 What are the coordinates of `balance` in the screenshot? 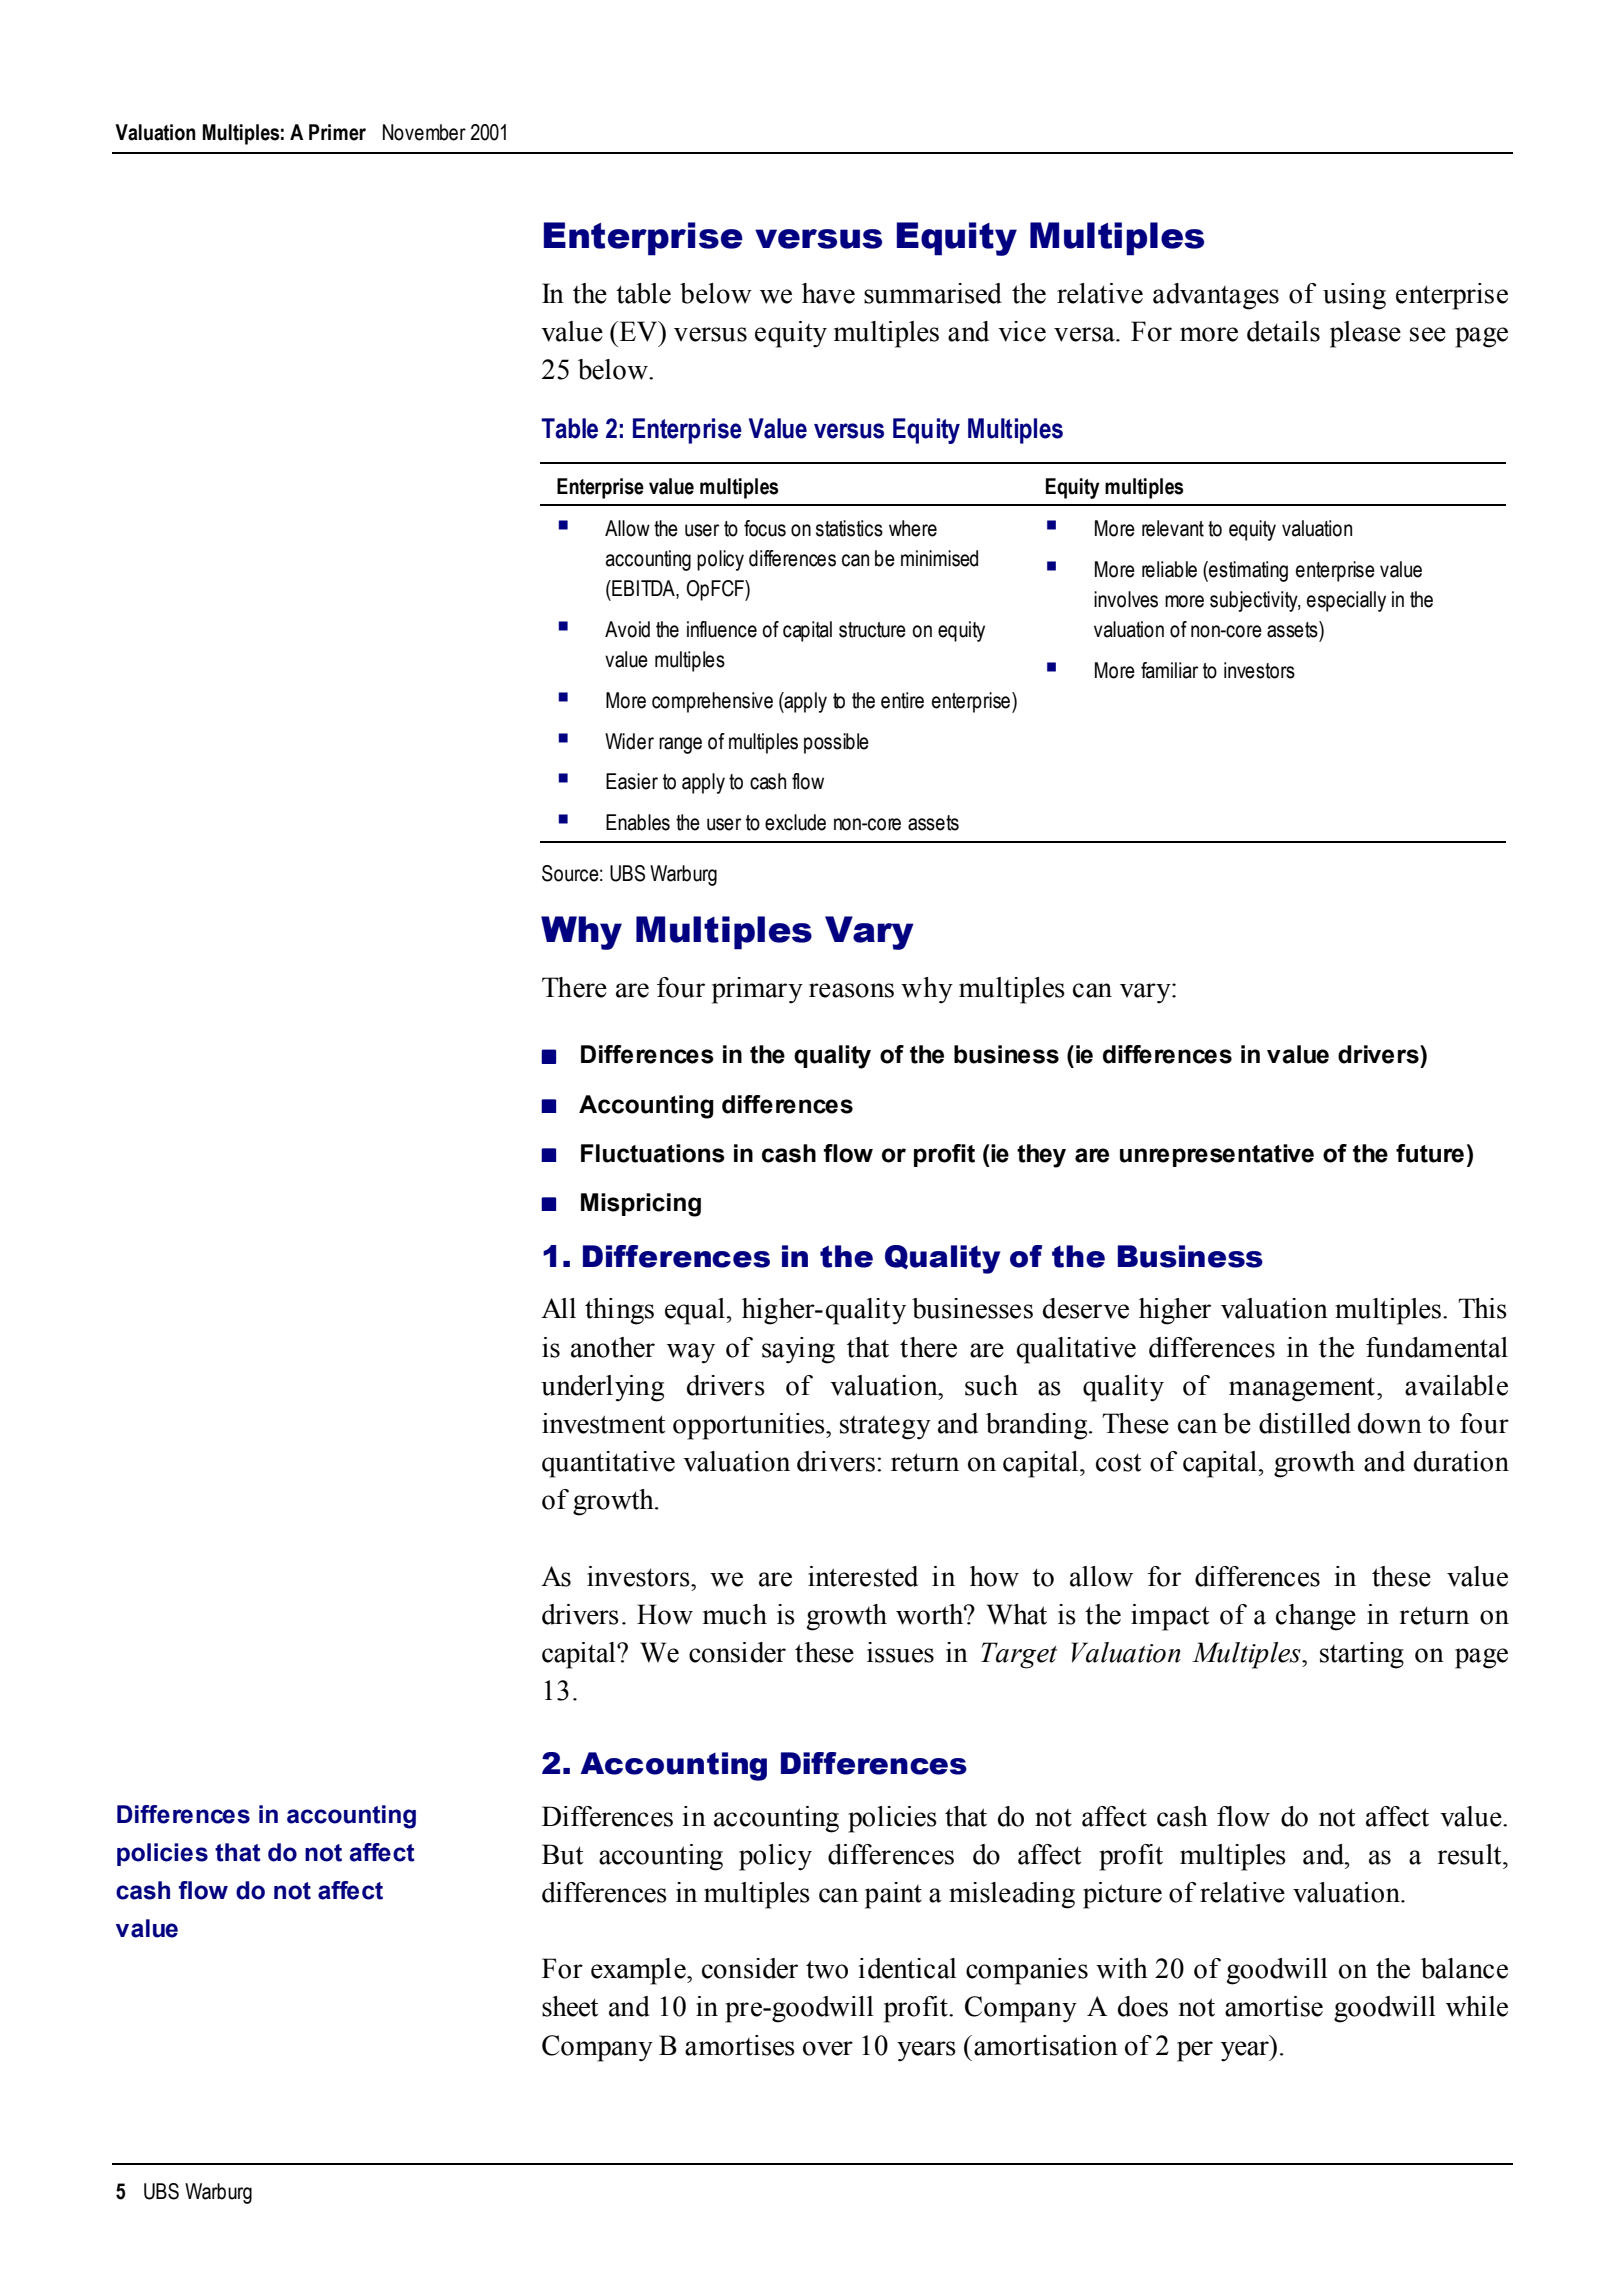 It's located at (1464, 1968).
